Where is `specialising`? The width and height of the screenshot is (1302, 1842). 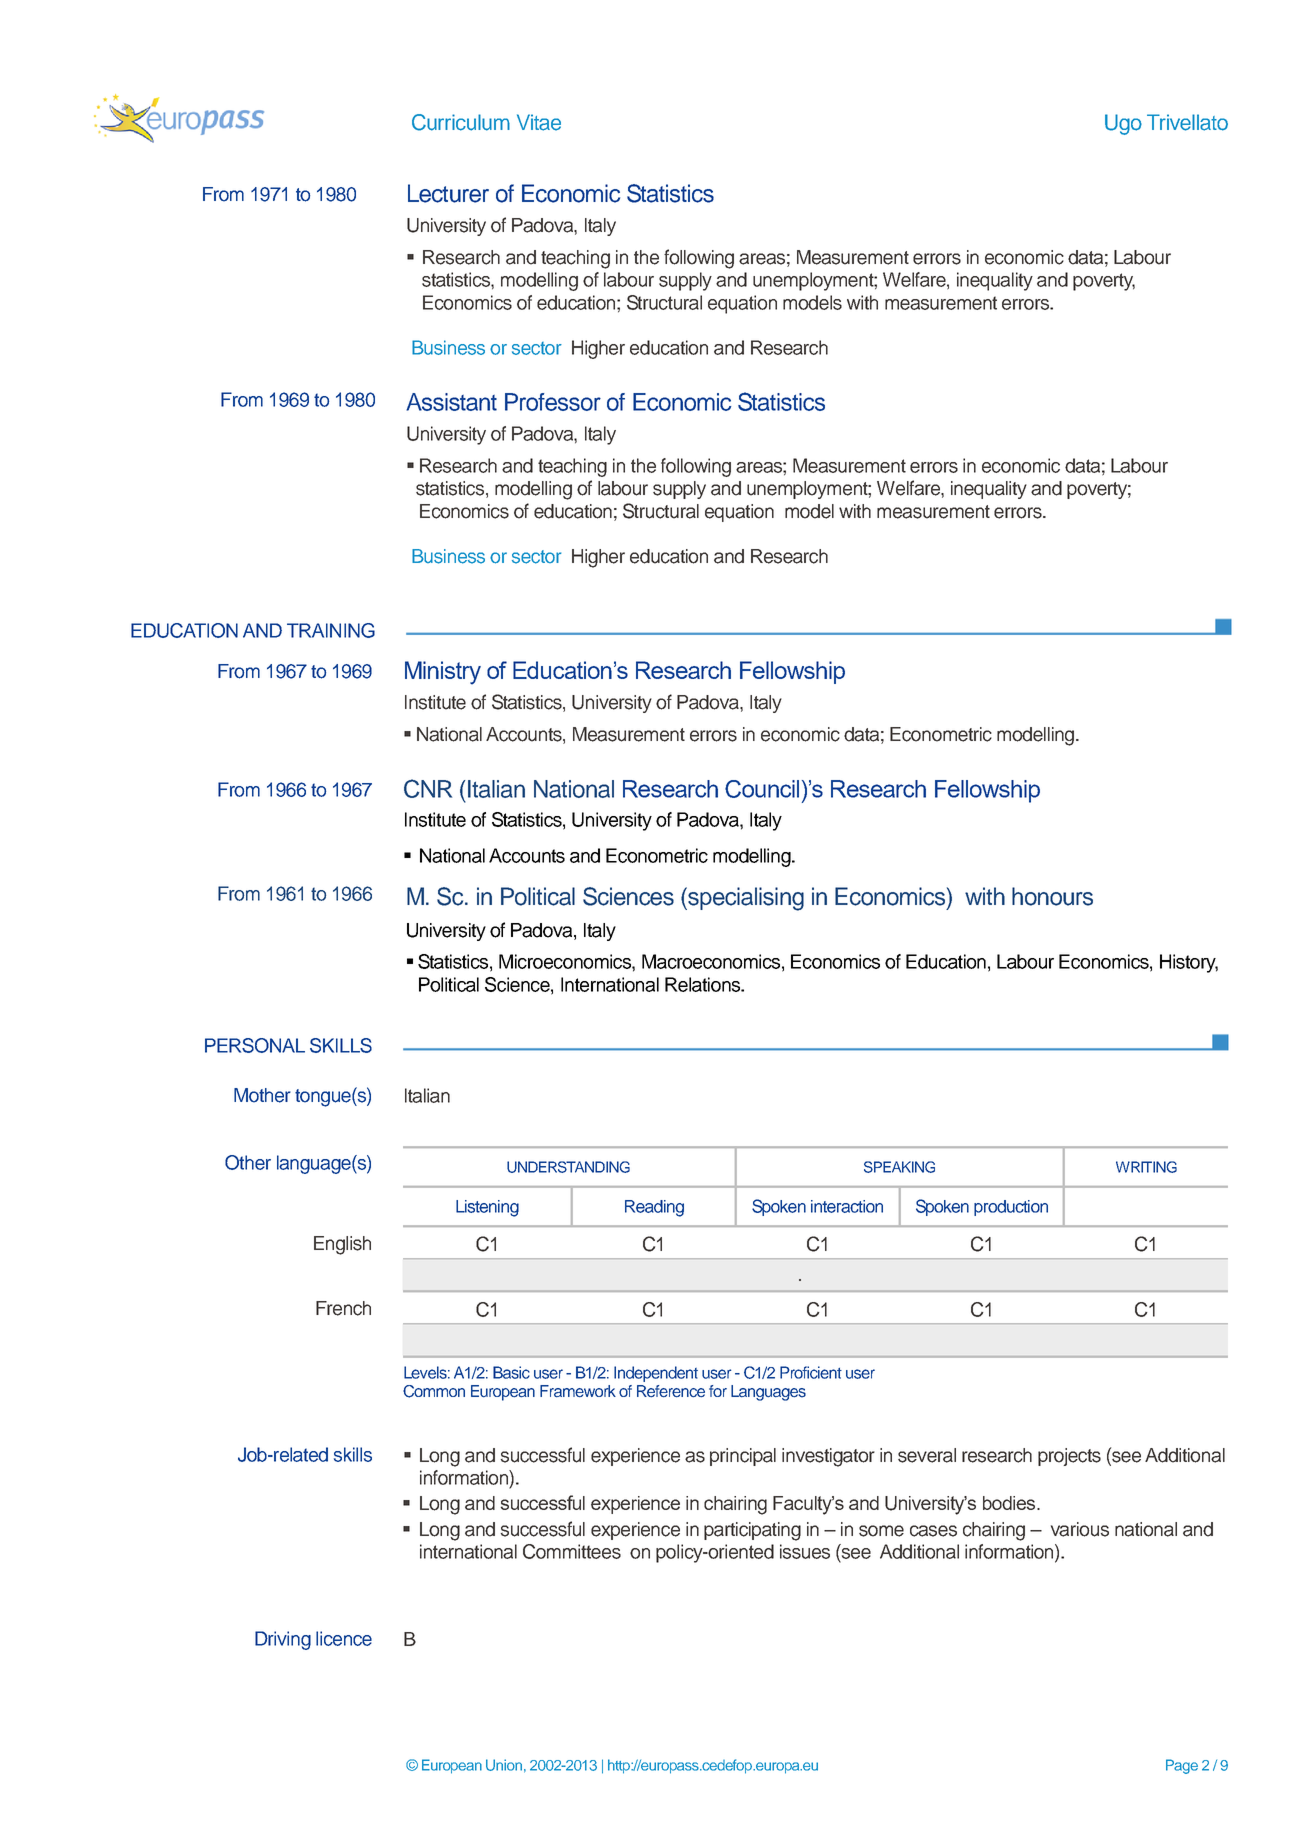
specialising is located at coordinates (745, 899).
